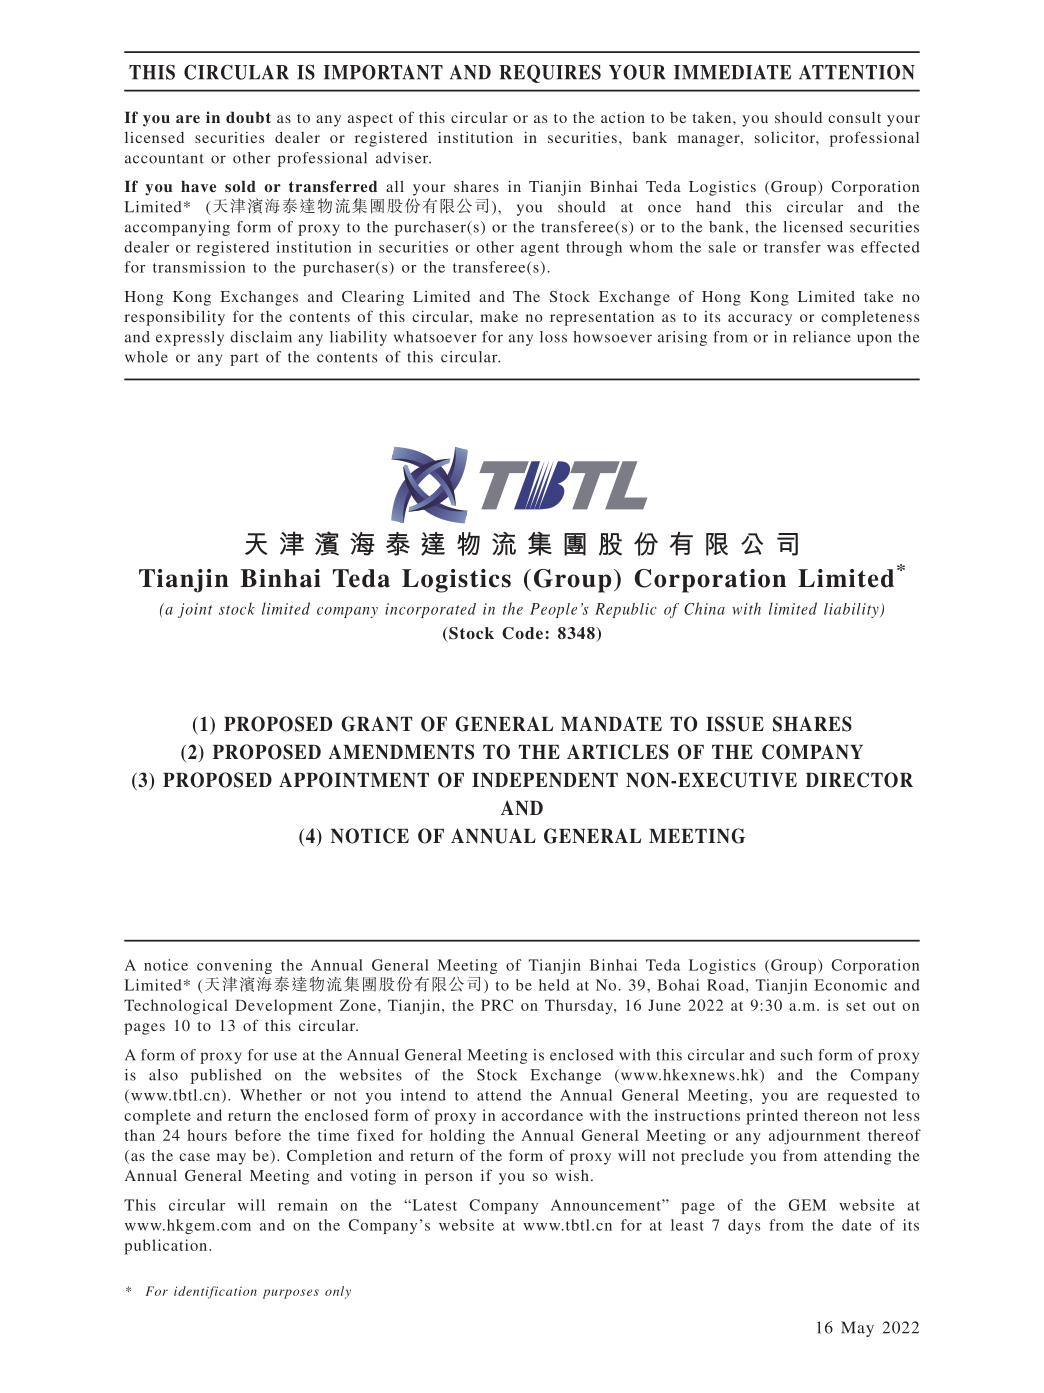 This page has width=1044, height=1393. What do you see at coordinates (248, 117) in the page?
I see `doubt` at bounding box center [248, 117].
